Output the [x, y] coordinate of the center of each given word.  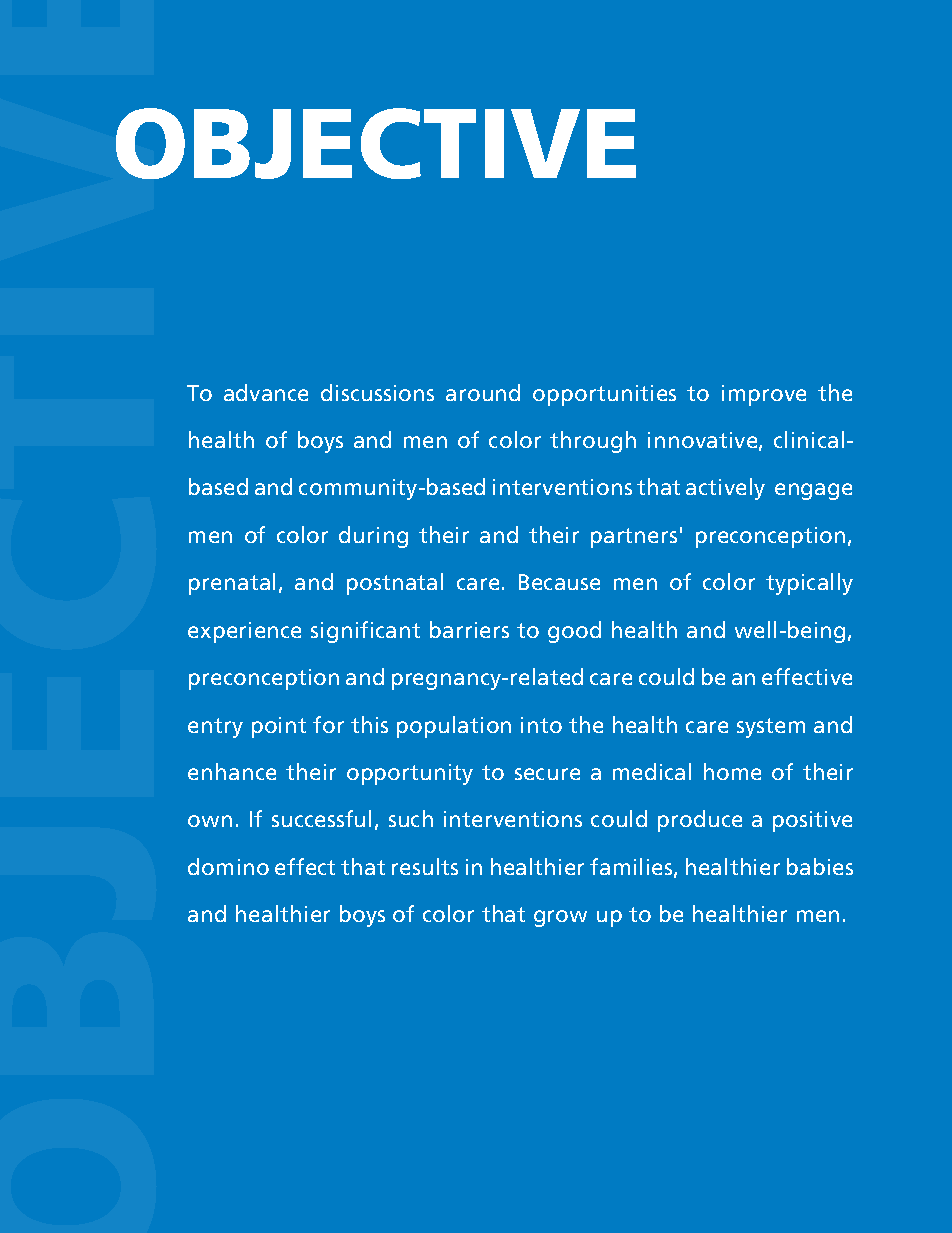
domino [228, 866]
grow [560, 918]
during [373, 537]
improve [764, 395]
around [483, 392]
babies [820, 866]
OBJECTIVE [376, 143]
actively [725, 489]
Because [559, 582]
